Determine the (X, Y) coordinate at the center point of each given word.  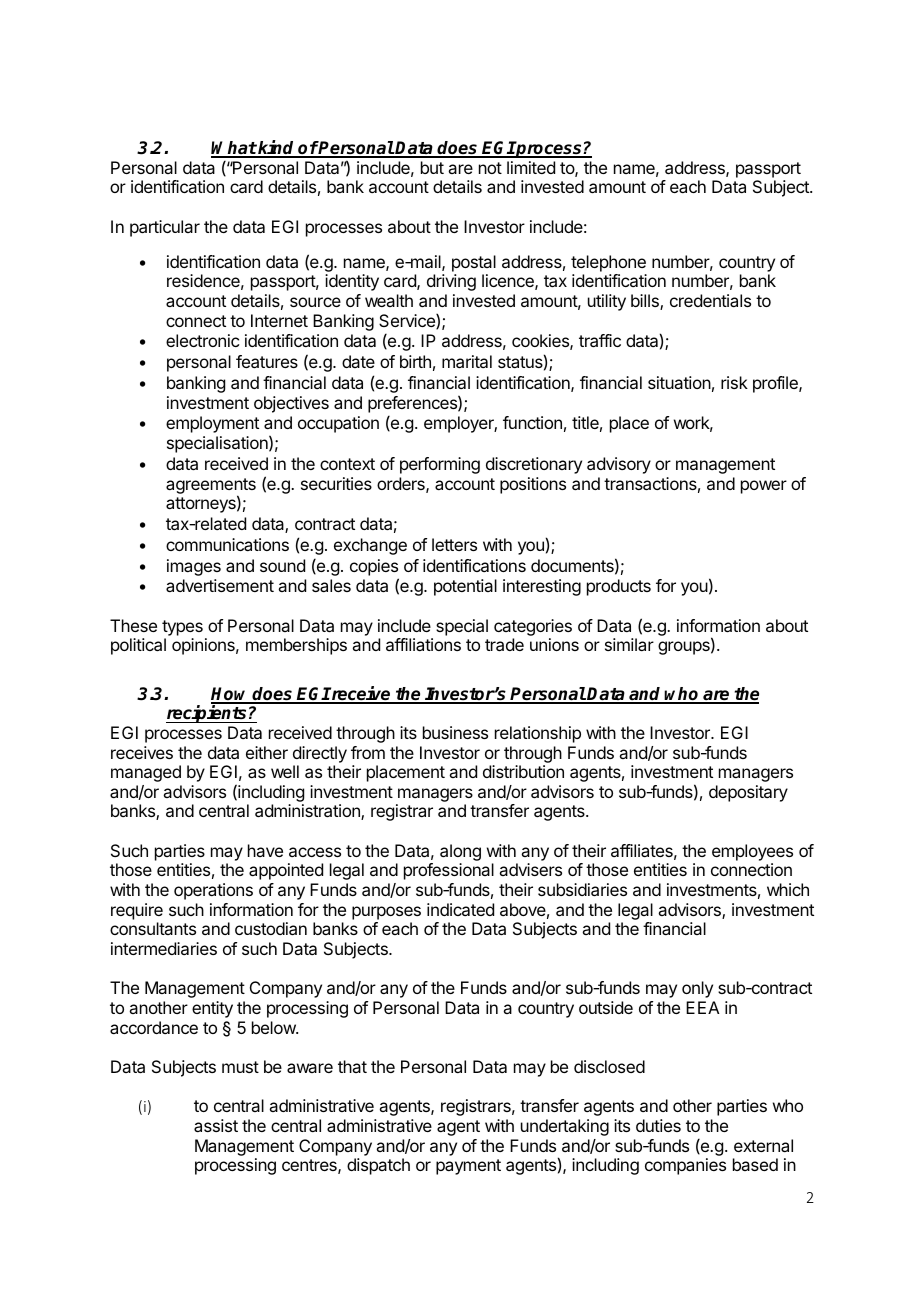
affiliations (423, 644)
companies (685, 1166)
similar (629, 644)
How (231, 695)
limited (531, 167)
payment (468, 1167)
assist (216, 1125)
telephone (608, 263)
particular (165, 228)
